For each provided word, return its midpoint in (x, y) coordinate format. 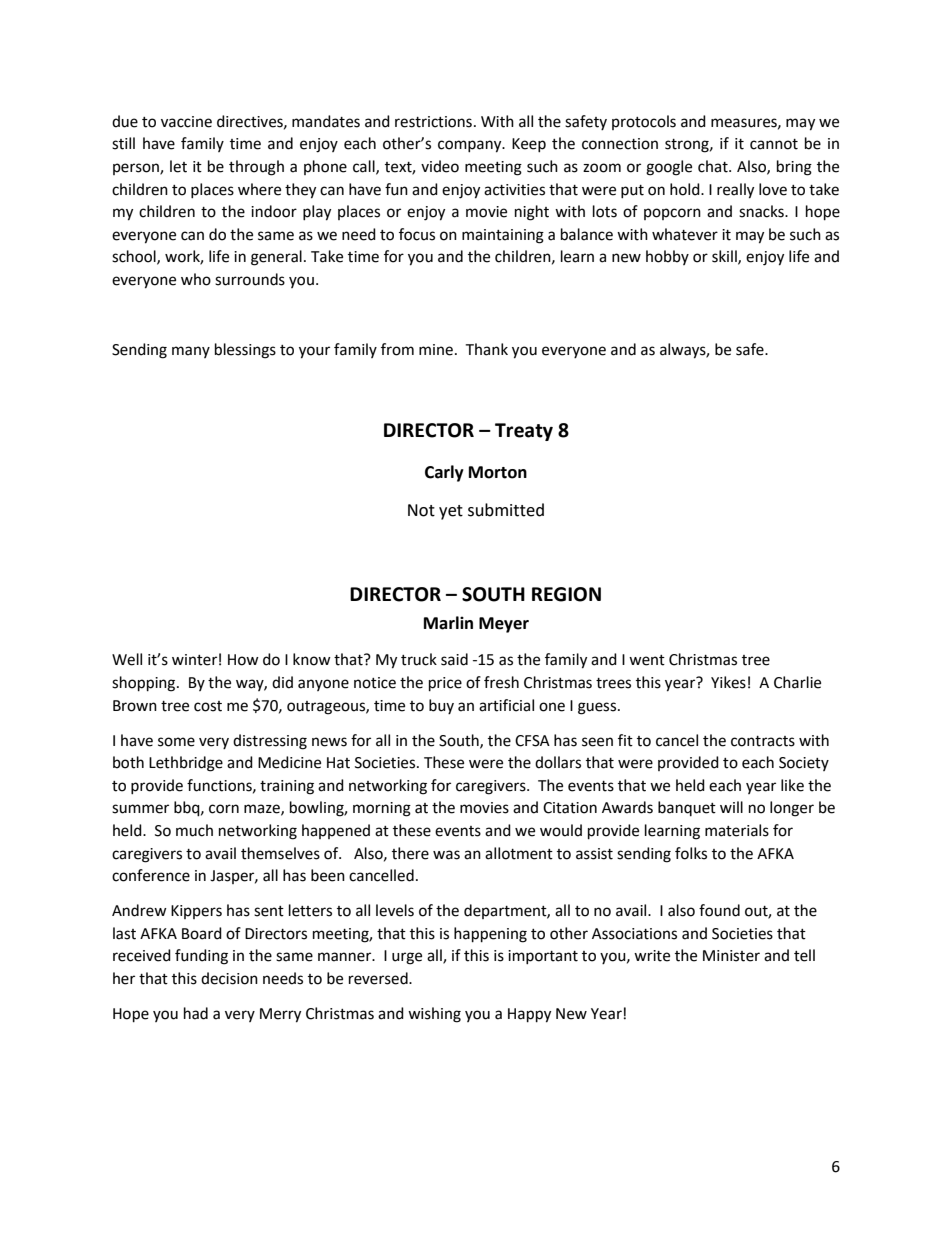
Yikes (728, 682)
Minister (731, 956)
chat (714, 166)
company (471, 146)
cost (208, 706)
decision (229, 978)
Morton (498, 472)
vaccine (186, 122)
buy (441, 706)
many (191, 352)
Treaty (524, 432)
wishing (434, 1015)
